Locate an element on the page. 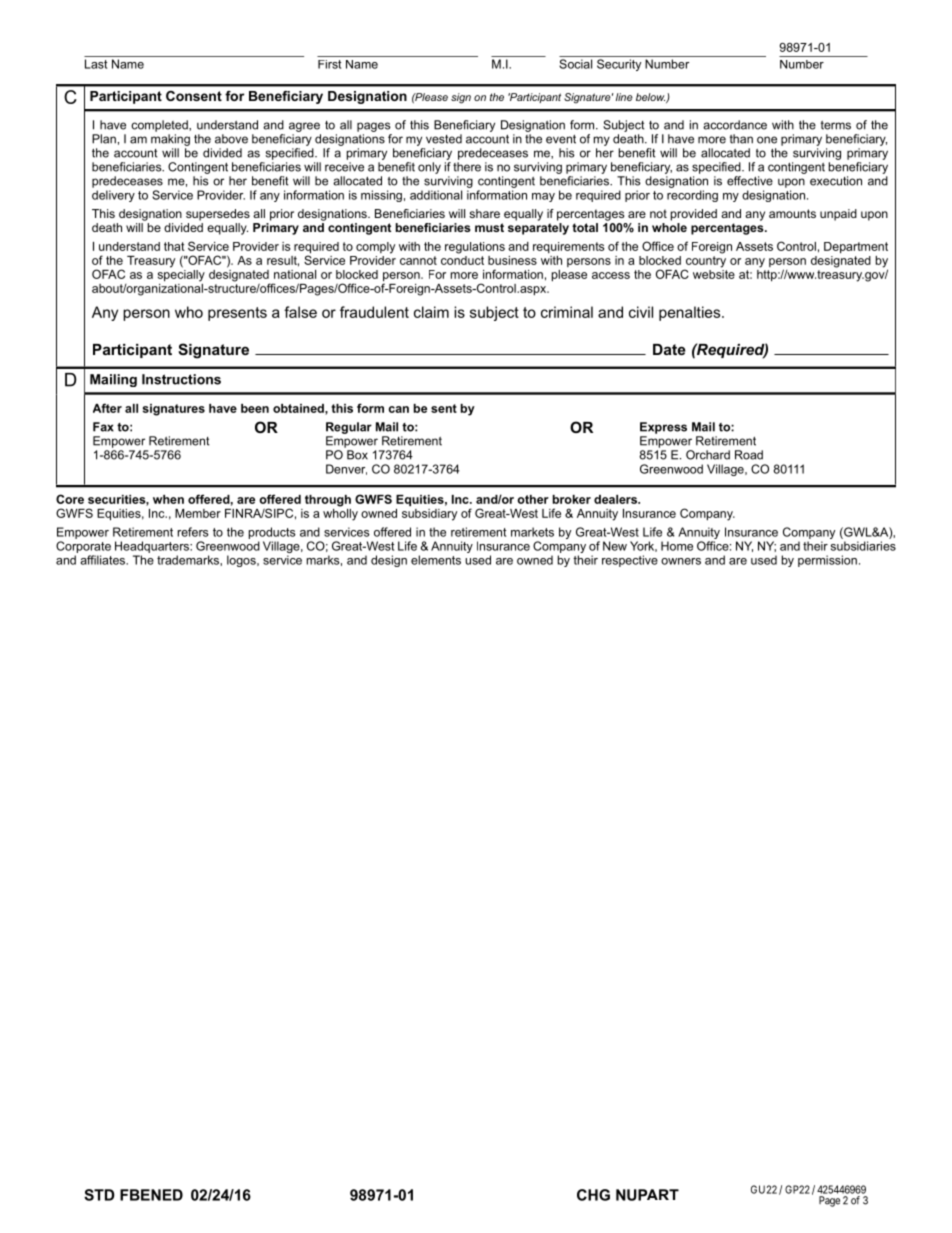 The height and width of the image is (1233, 952). STD is located at coordinates (99, 1195).
